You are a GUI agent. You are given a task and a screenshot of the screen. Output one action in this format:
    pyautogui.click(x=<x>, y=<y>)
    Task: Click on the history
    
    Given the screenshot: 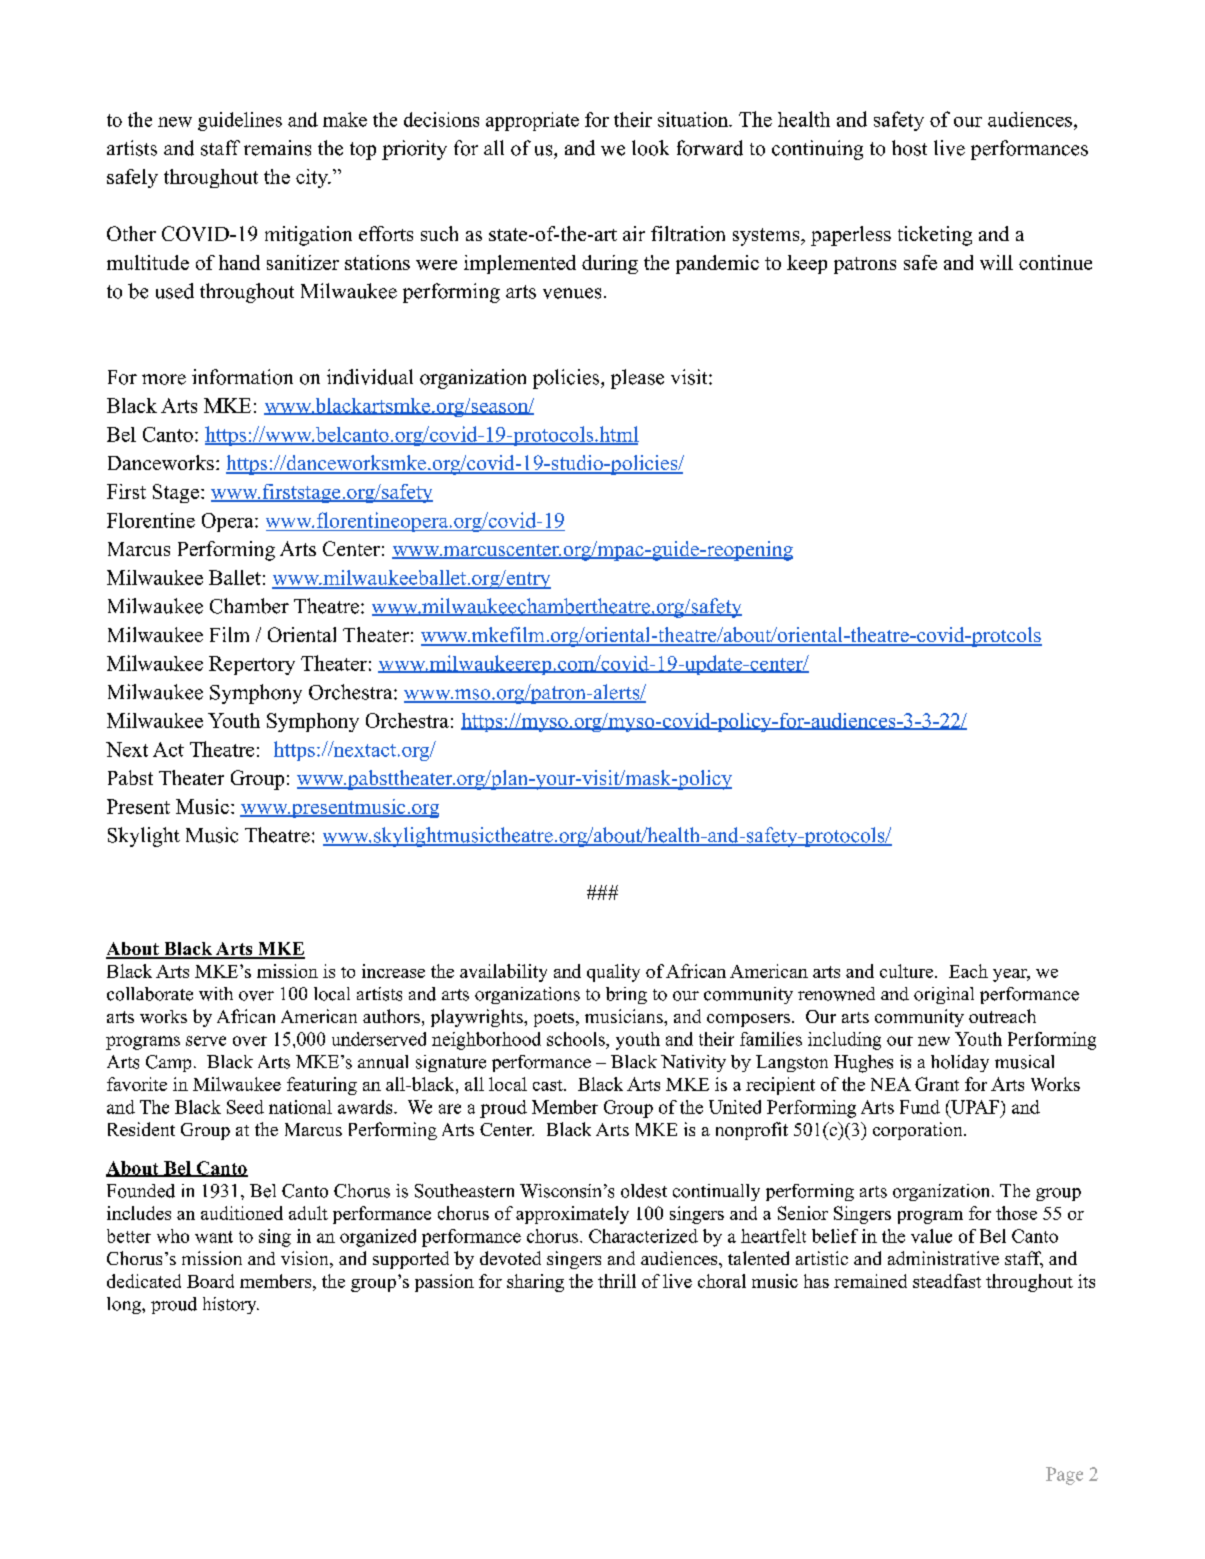 What is the action you would take?
    pyautogui.click(x=231, y=1305)
